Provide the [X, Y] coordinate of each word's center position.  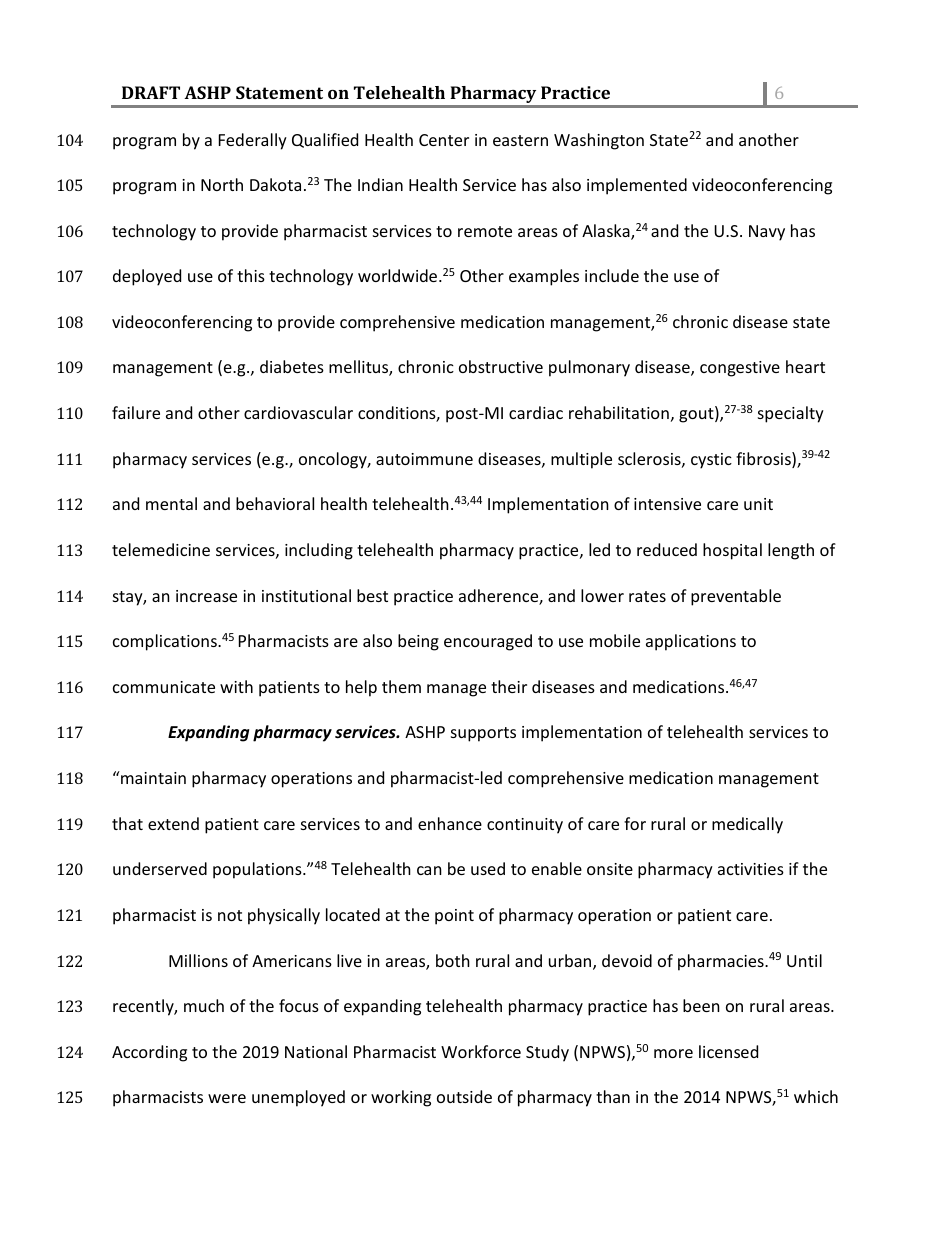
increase [206, 596]
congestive [740, 369]
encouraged [488, 642]
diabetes [292, 366]
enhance [450, 823]
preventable [736, 597]
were [227, 1098]
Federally [253, 141]
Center [444, 140]
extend [173, 823]
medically [747, 825]
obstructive [501, 366]
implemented [637, 186]
